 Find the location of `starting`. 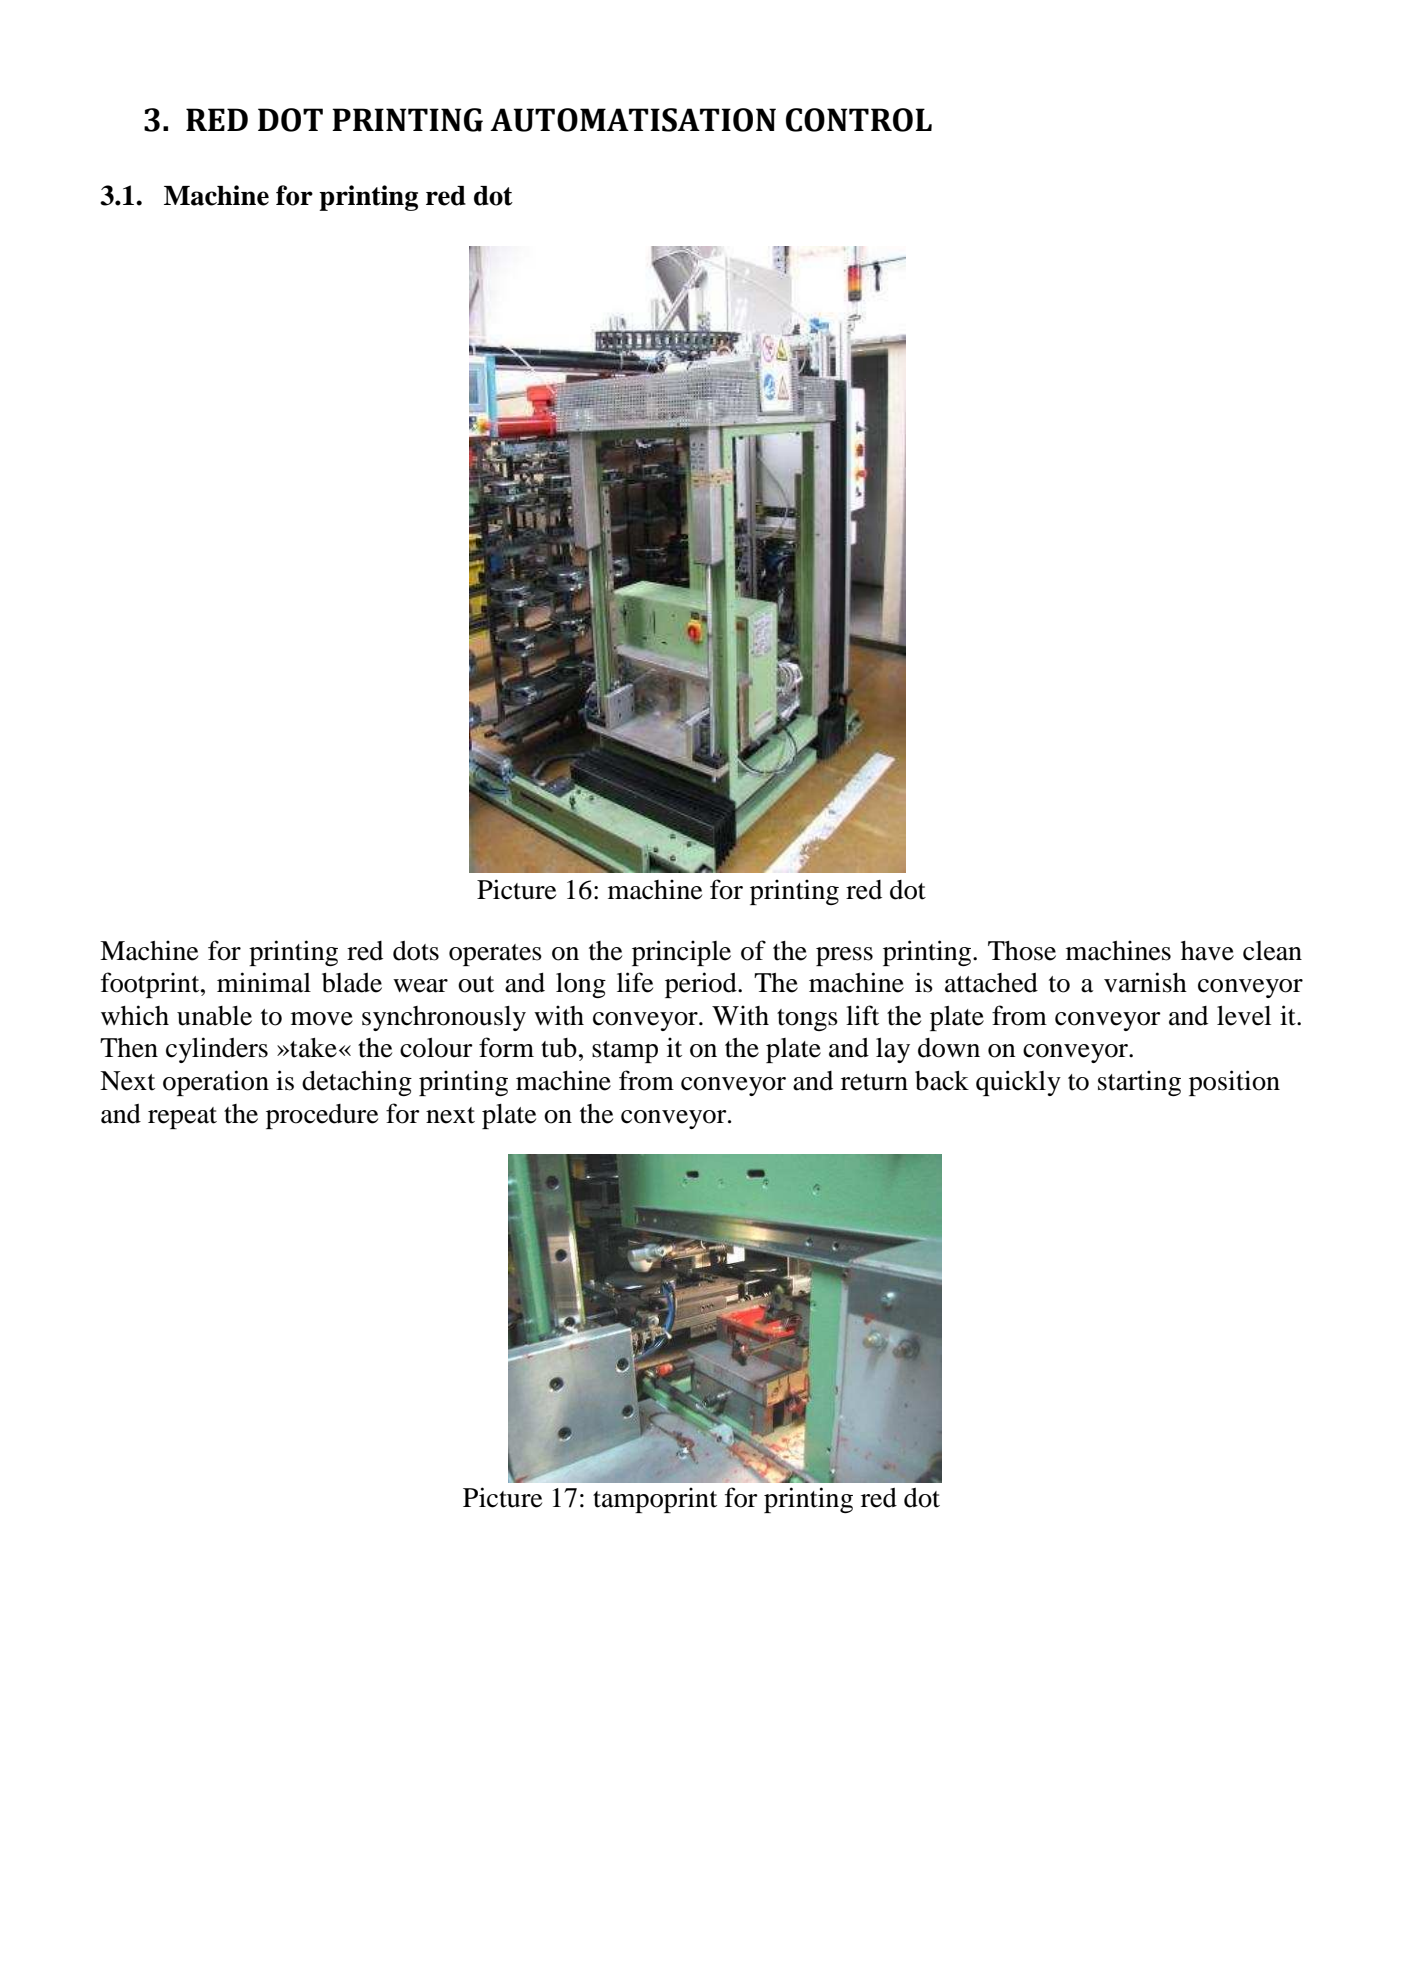

starting is located at coordinates (1139, 1083).
